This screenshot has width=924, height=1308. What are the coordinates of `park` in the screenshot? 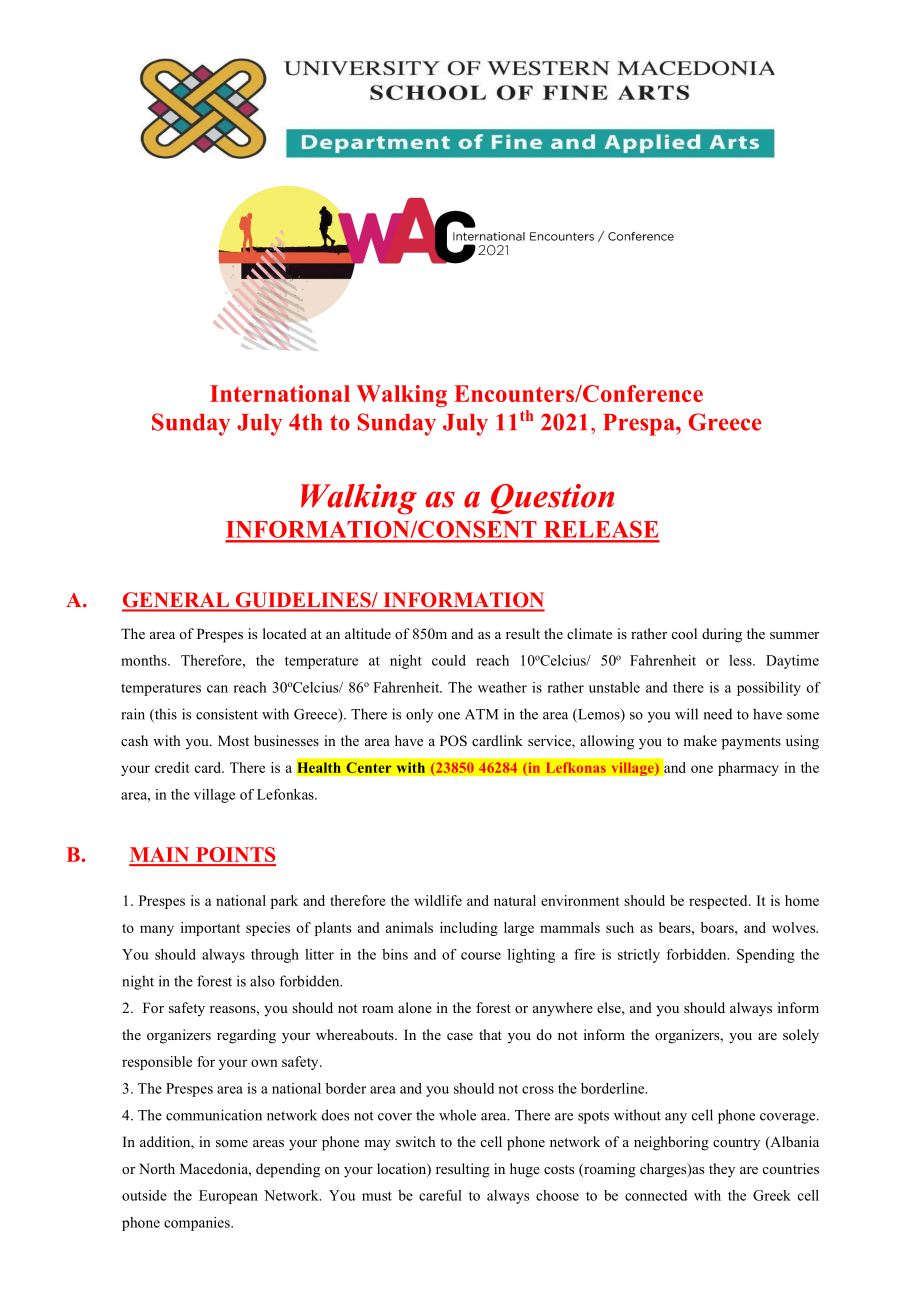 It's located at (284, 902).
